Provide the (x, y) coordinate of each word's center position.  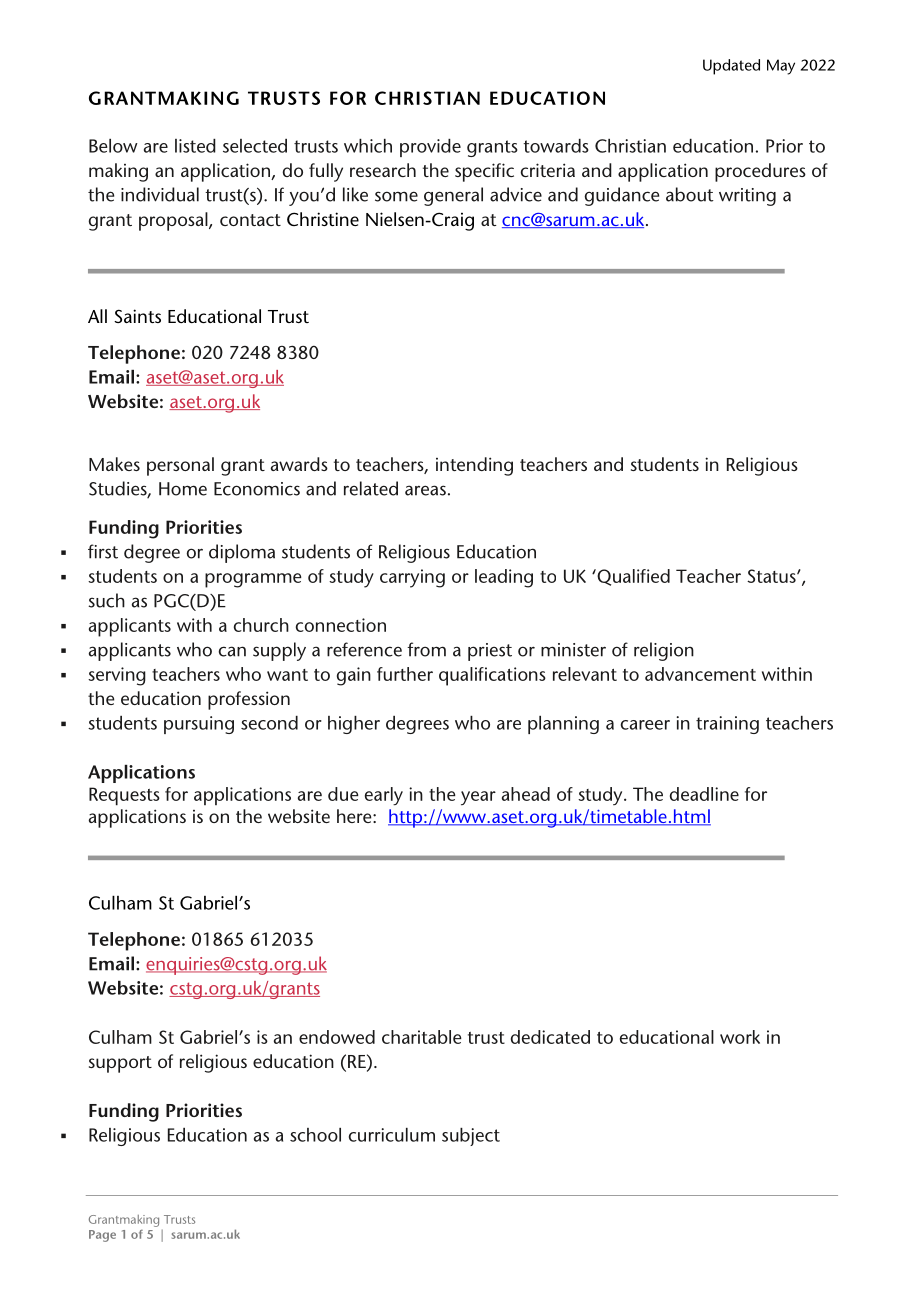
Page (102, 1236)
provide (430, 148)
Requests (124, 796)
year (478, 798)
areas (425, 490)
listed (195, 146)
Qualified (632, 577)
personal (180, 466)
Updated (731, 67)
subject (471, 1137)
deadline (704, 794)
